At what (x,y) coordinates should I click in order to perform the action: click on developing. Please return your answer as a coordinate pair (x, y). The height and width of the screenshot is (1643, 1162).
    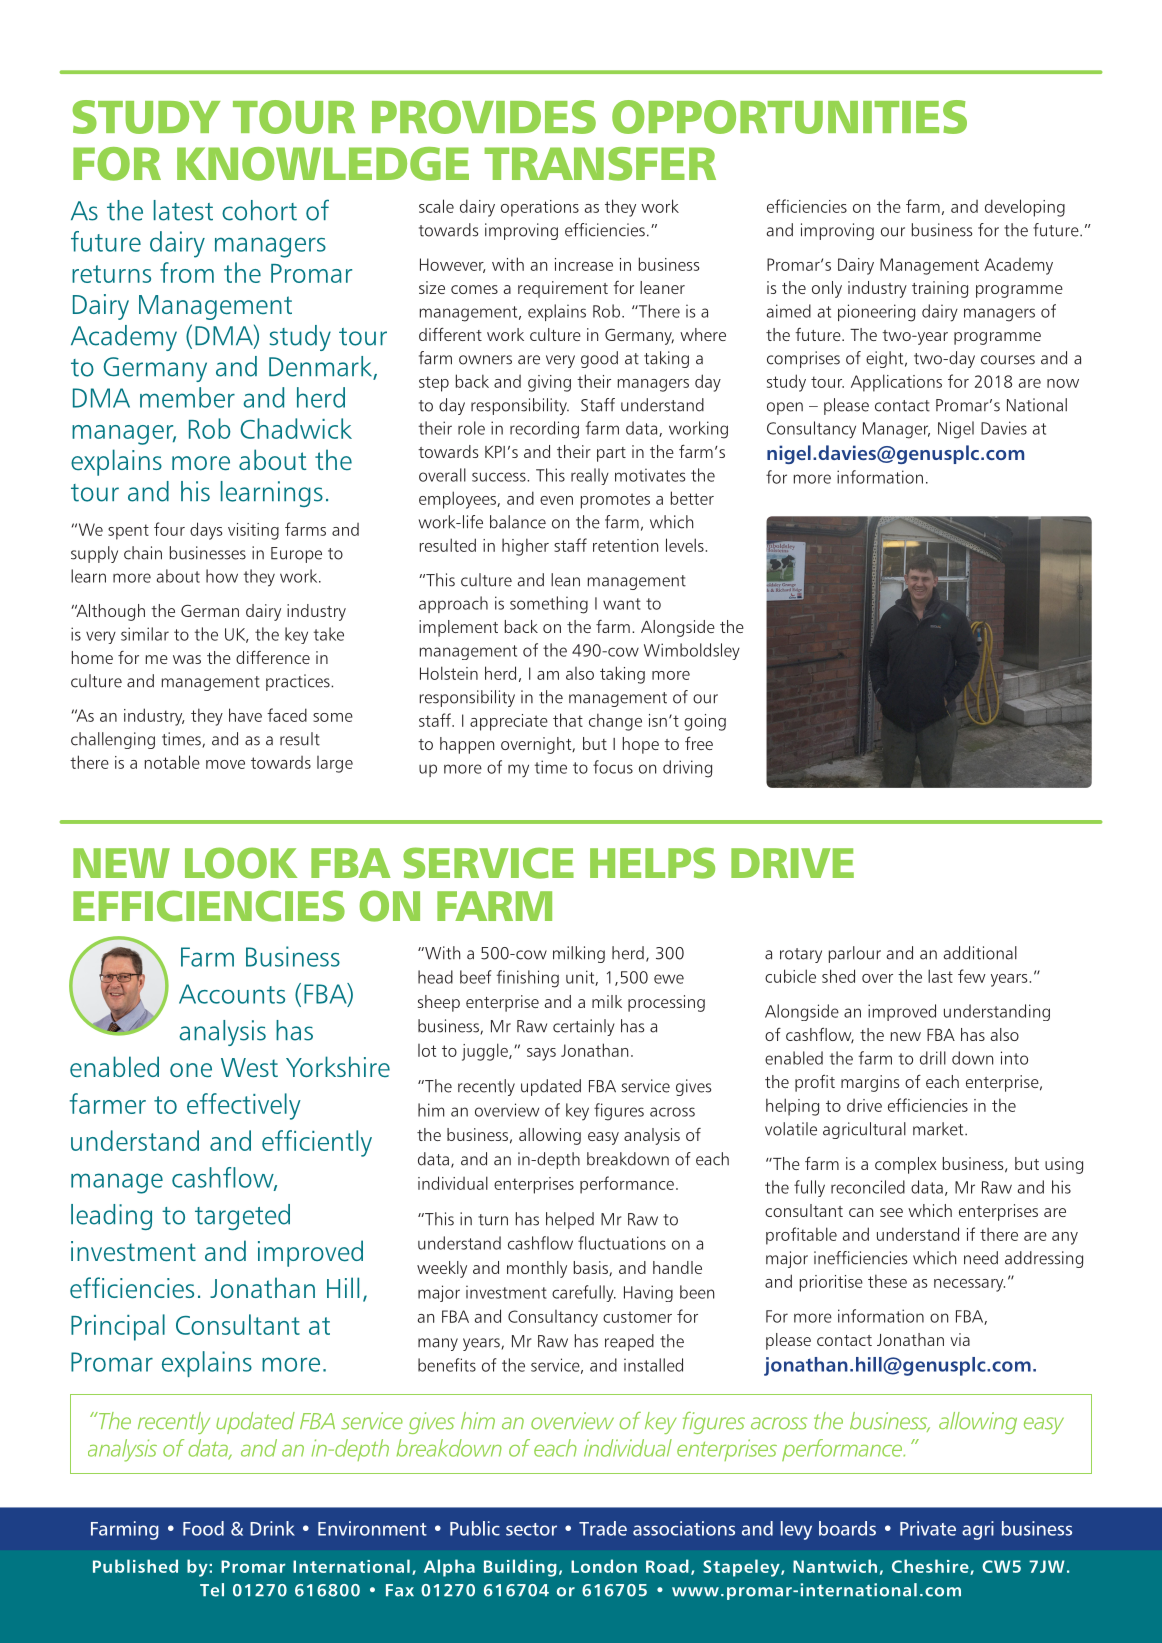
    Looking at the image, I should click on (1025, 208).
